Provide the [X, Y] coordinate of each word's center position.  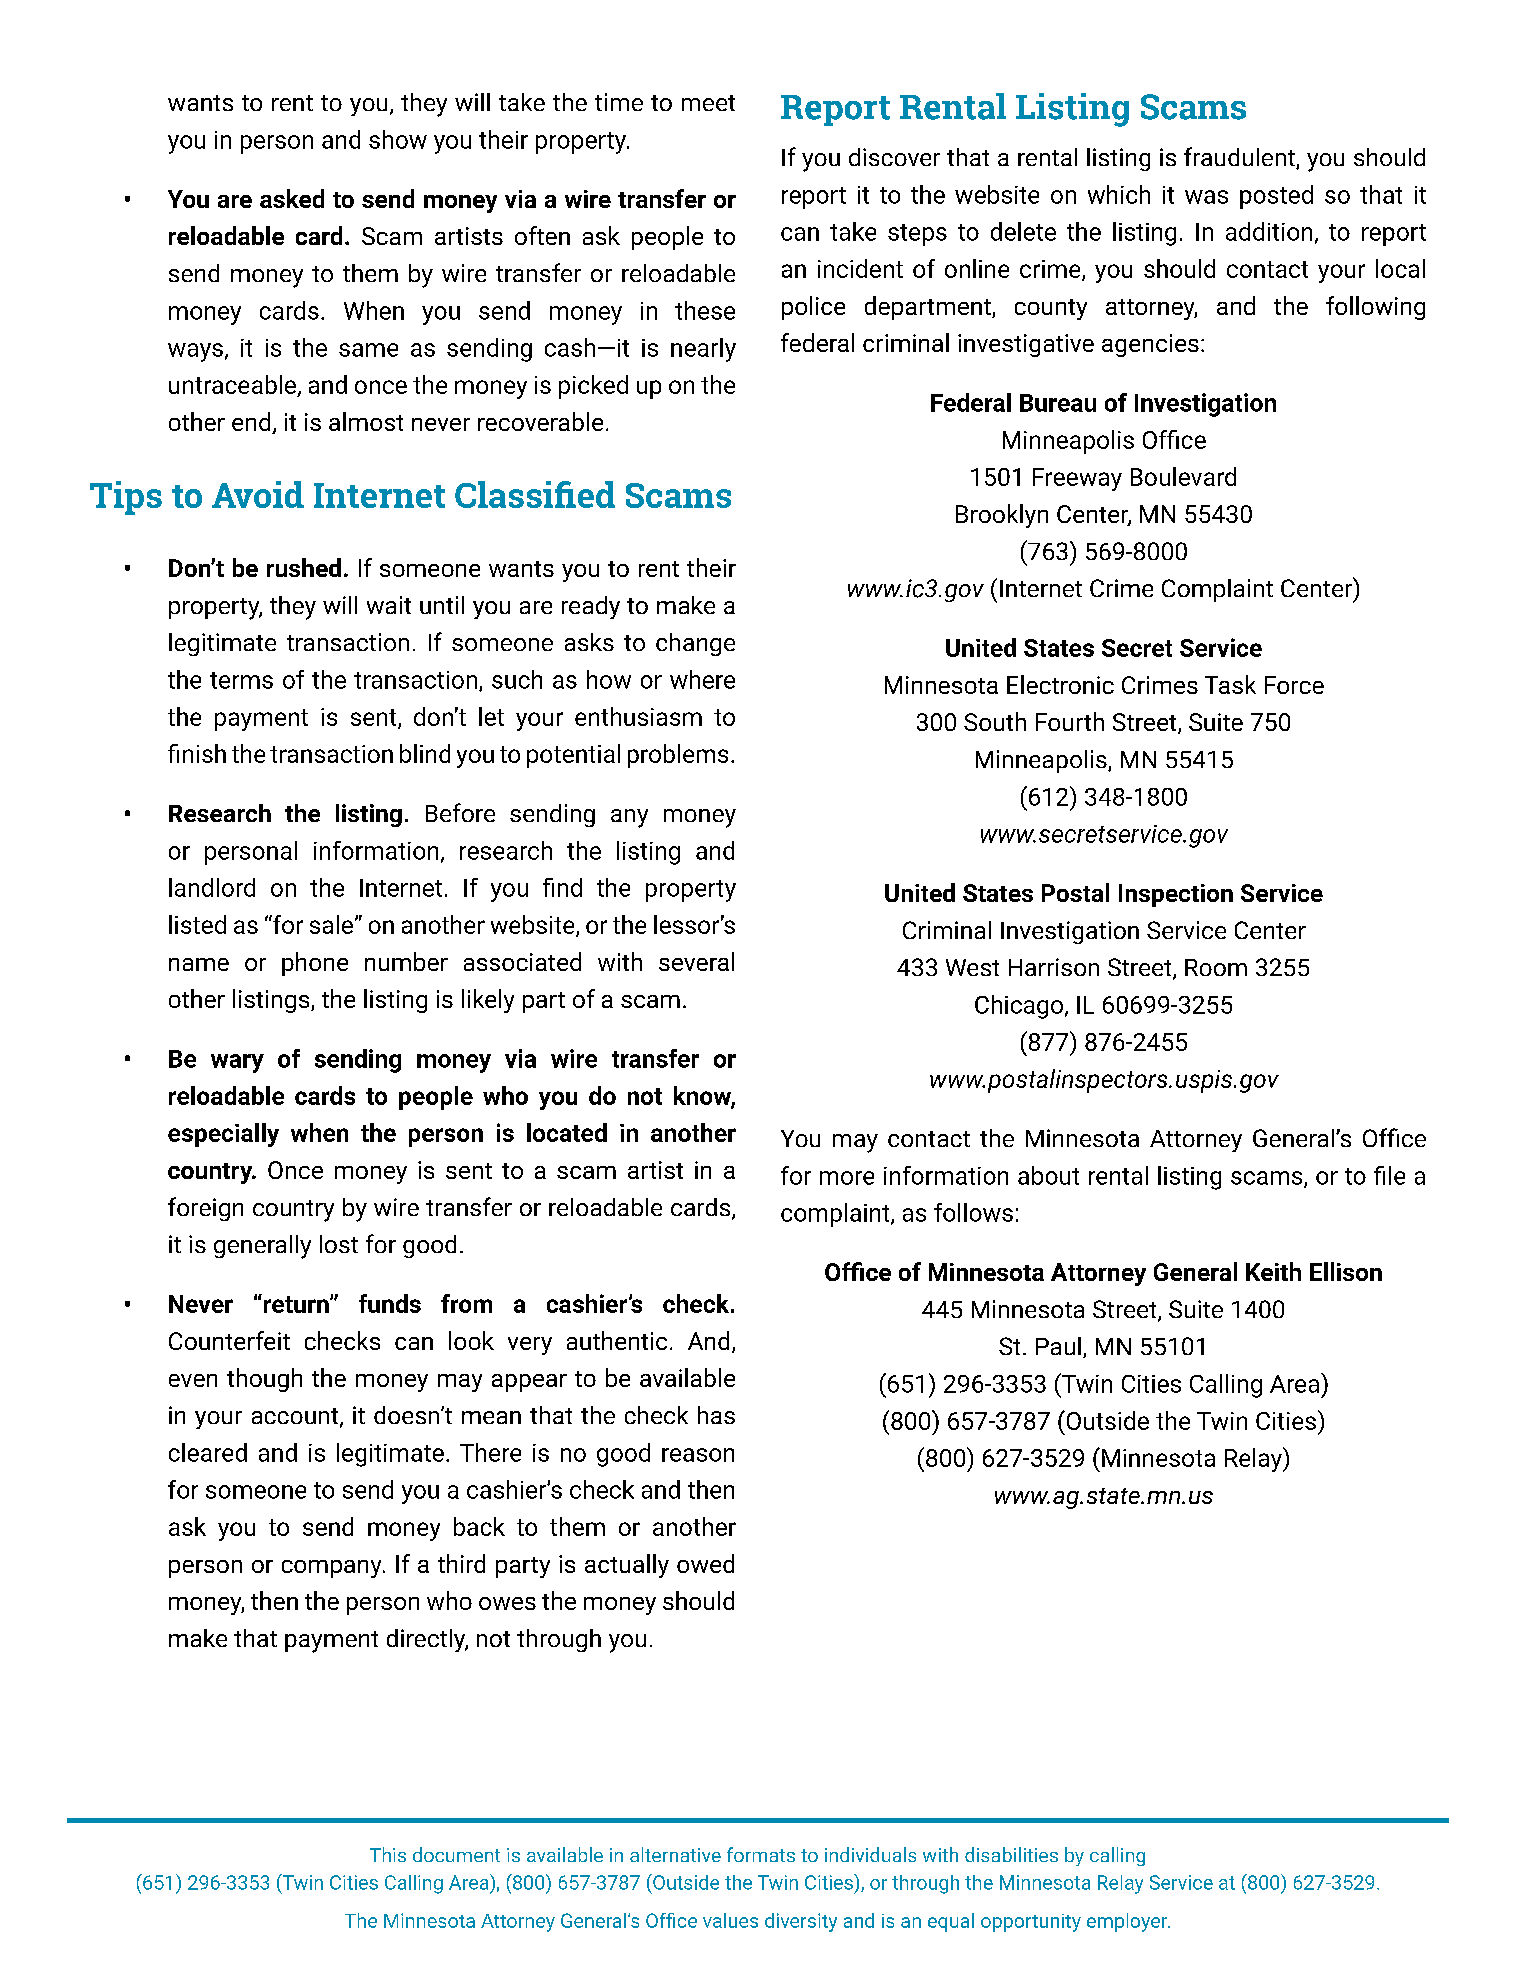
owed [705, 1563]
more [847, 1178]
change [695, 644]
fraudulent [1240, 158]
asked [292, 198]
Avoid [258, 494]
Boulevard [1183, 476]
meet [708, 103]
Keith [1273, 1271]
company [333, 1569]
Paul [1058, 1346]
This [388, 1854]
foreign [205, 1209]
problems [678, 756]
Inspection [1176, 895]
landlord [212, 887]
